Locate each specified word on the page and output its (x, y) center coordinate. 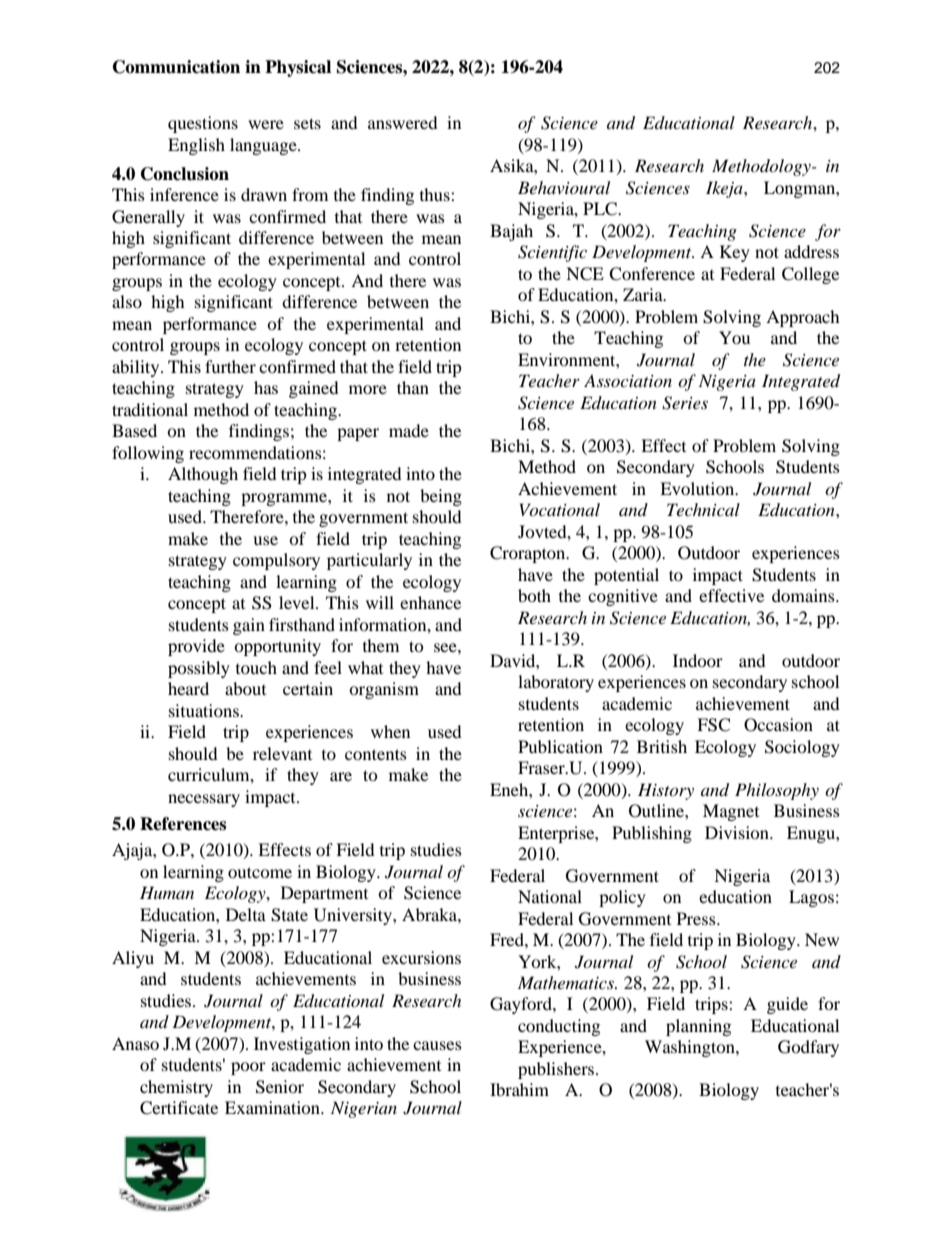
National (550, 896)
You (734, 337)
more (368, 389)
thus (436, 194)
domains (804, 595)
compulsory (276, 561)
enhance (430, 602)
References (183, 824)
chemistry (176, 1088)
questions (203, 124)
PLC (601, 209)
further (230, 366)
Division (738, 832)
